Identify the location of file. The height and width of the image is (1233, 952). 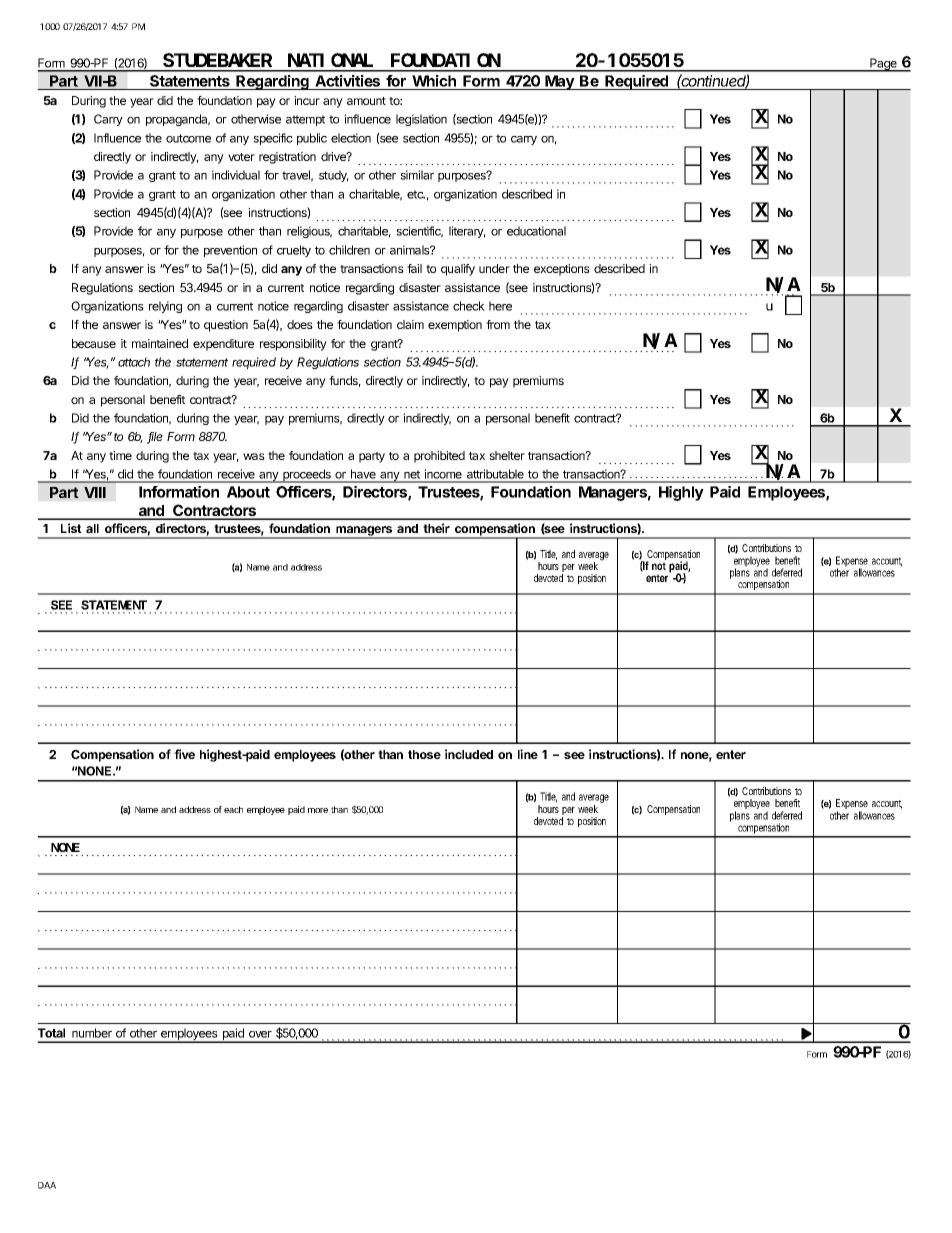
(155, 438).
